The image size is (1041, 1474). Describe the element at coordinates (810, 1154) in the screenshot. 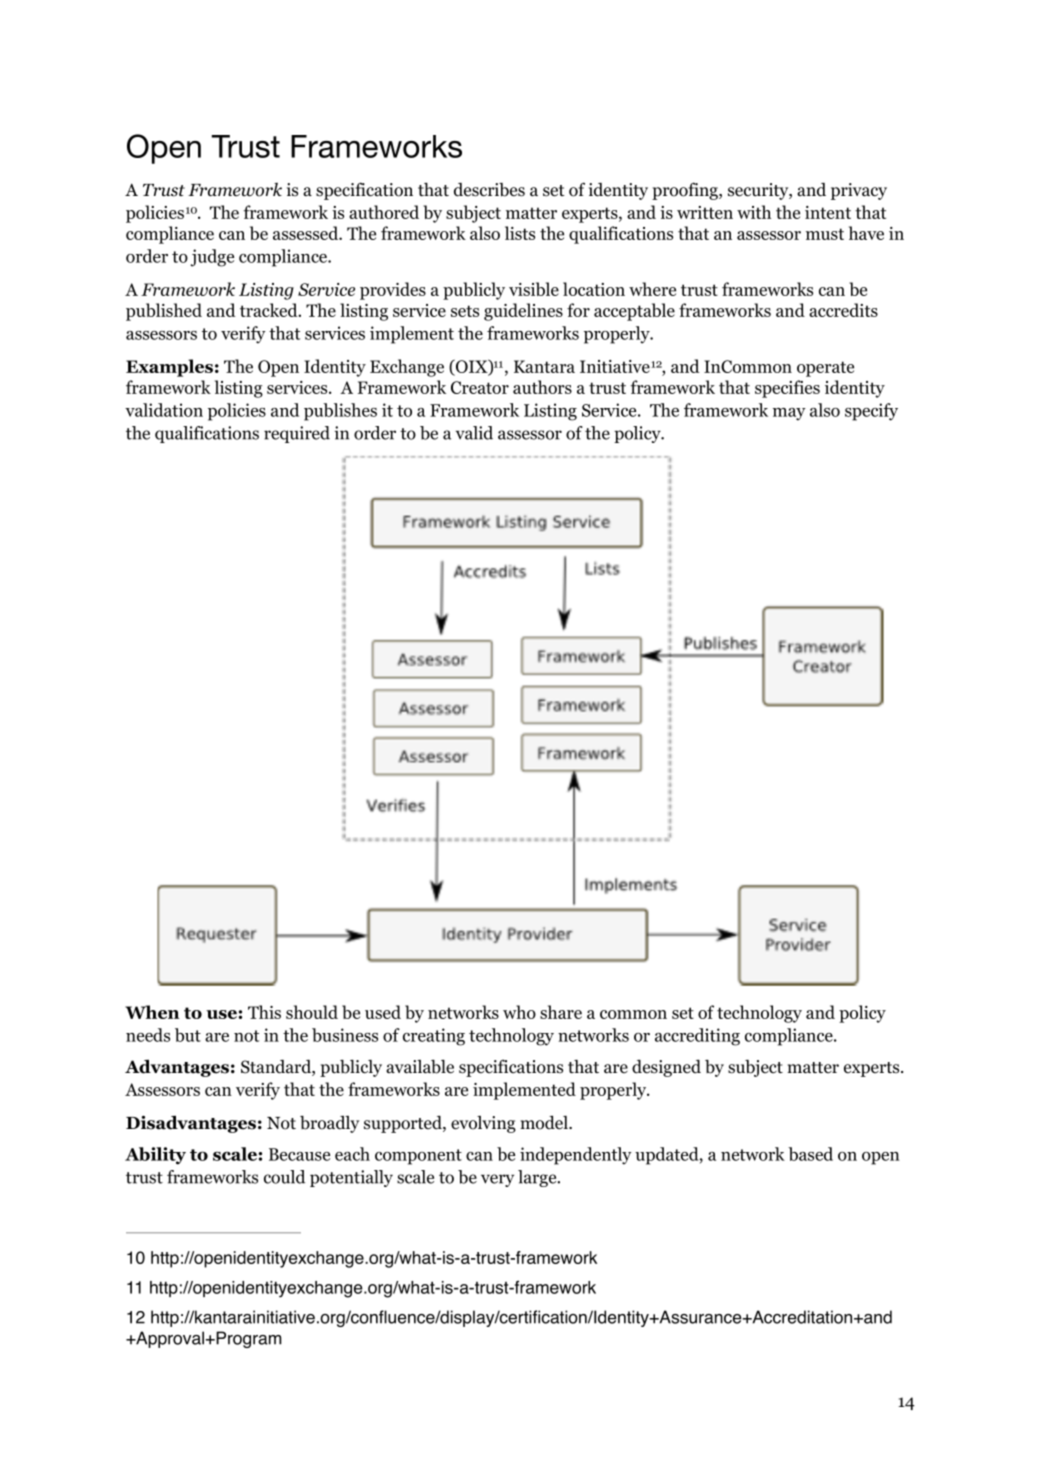

I see `based` at that location.
